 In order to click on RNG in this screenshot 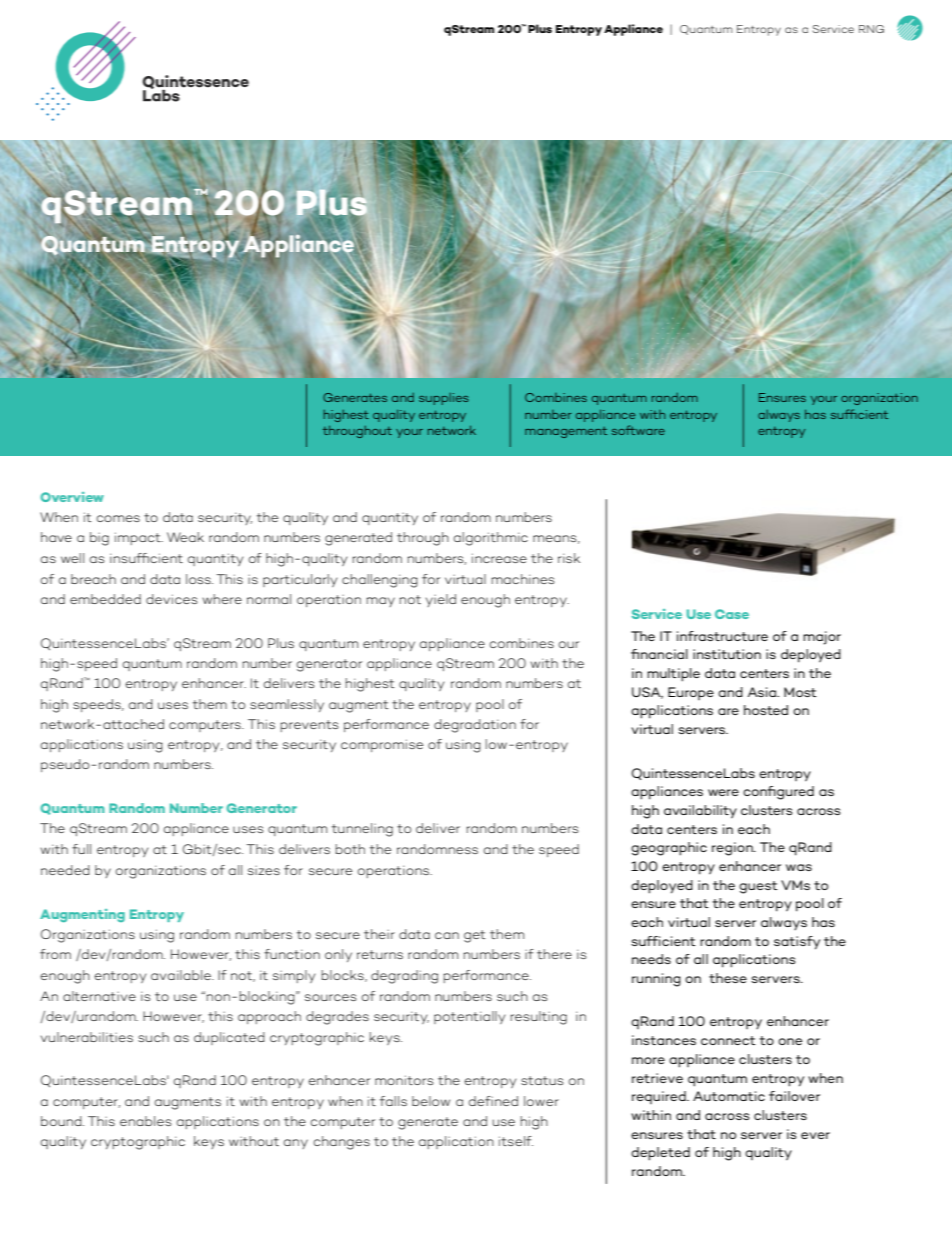, I will do `click(871, 29)`.
